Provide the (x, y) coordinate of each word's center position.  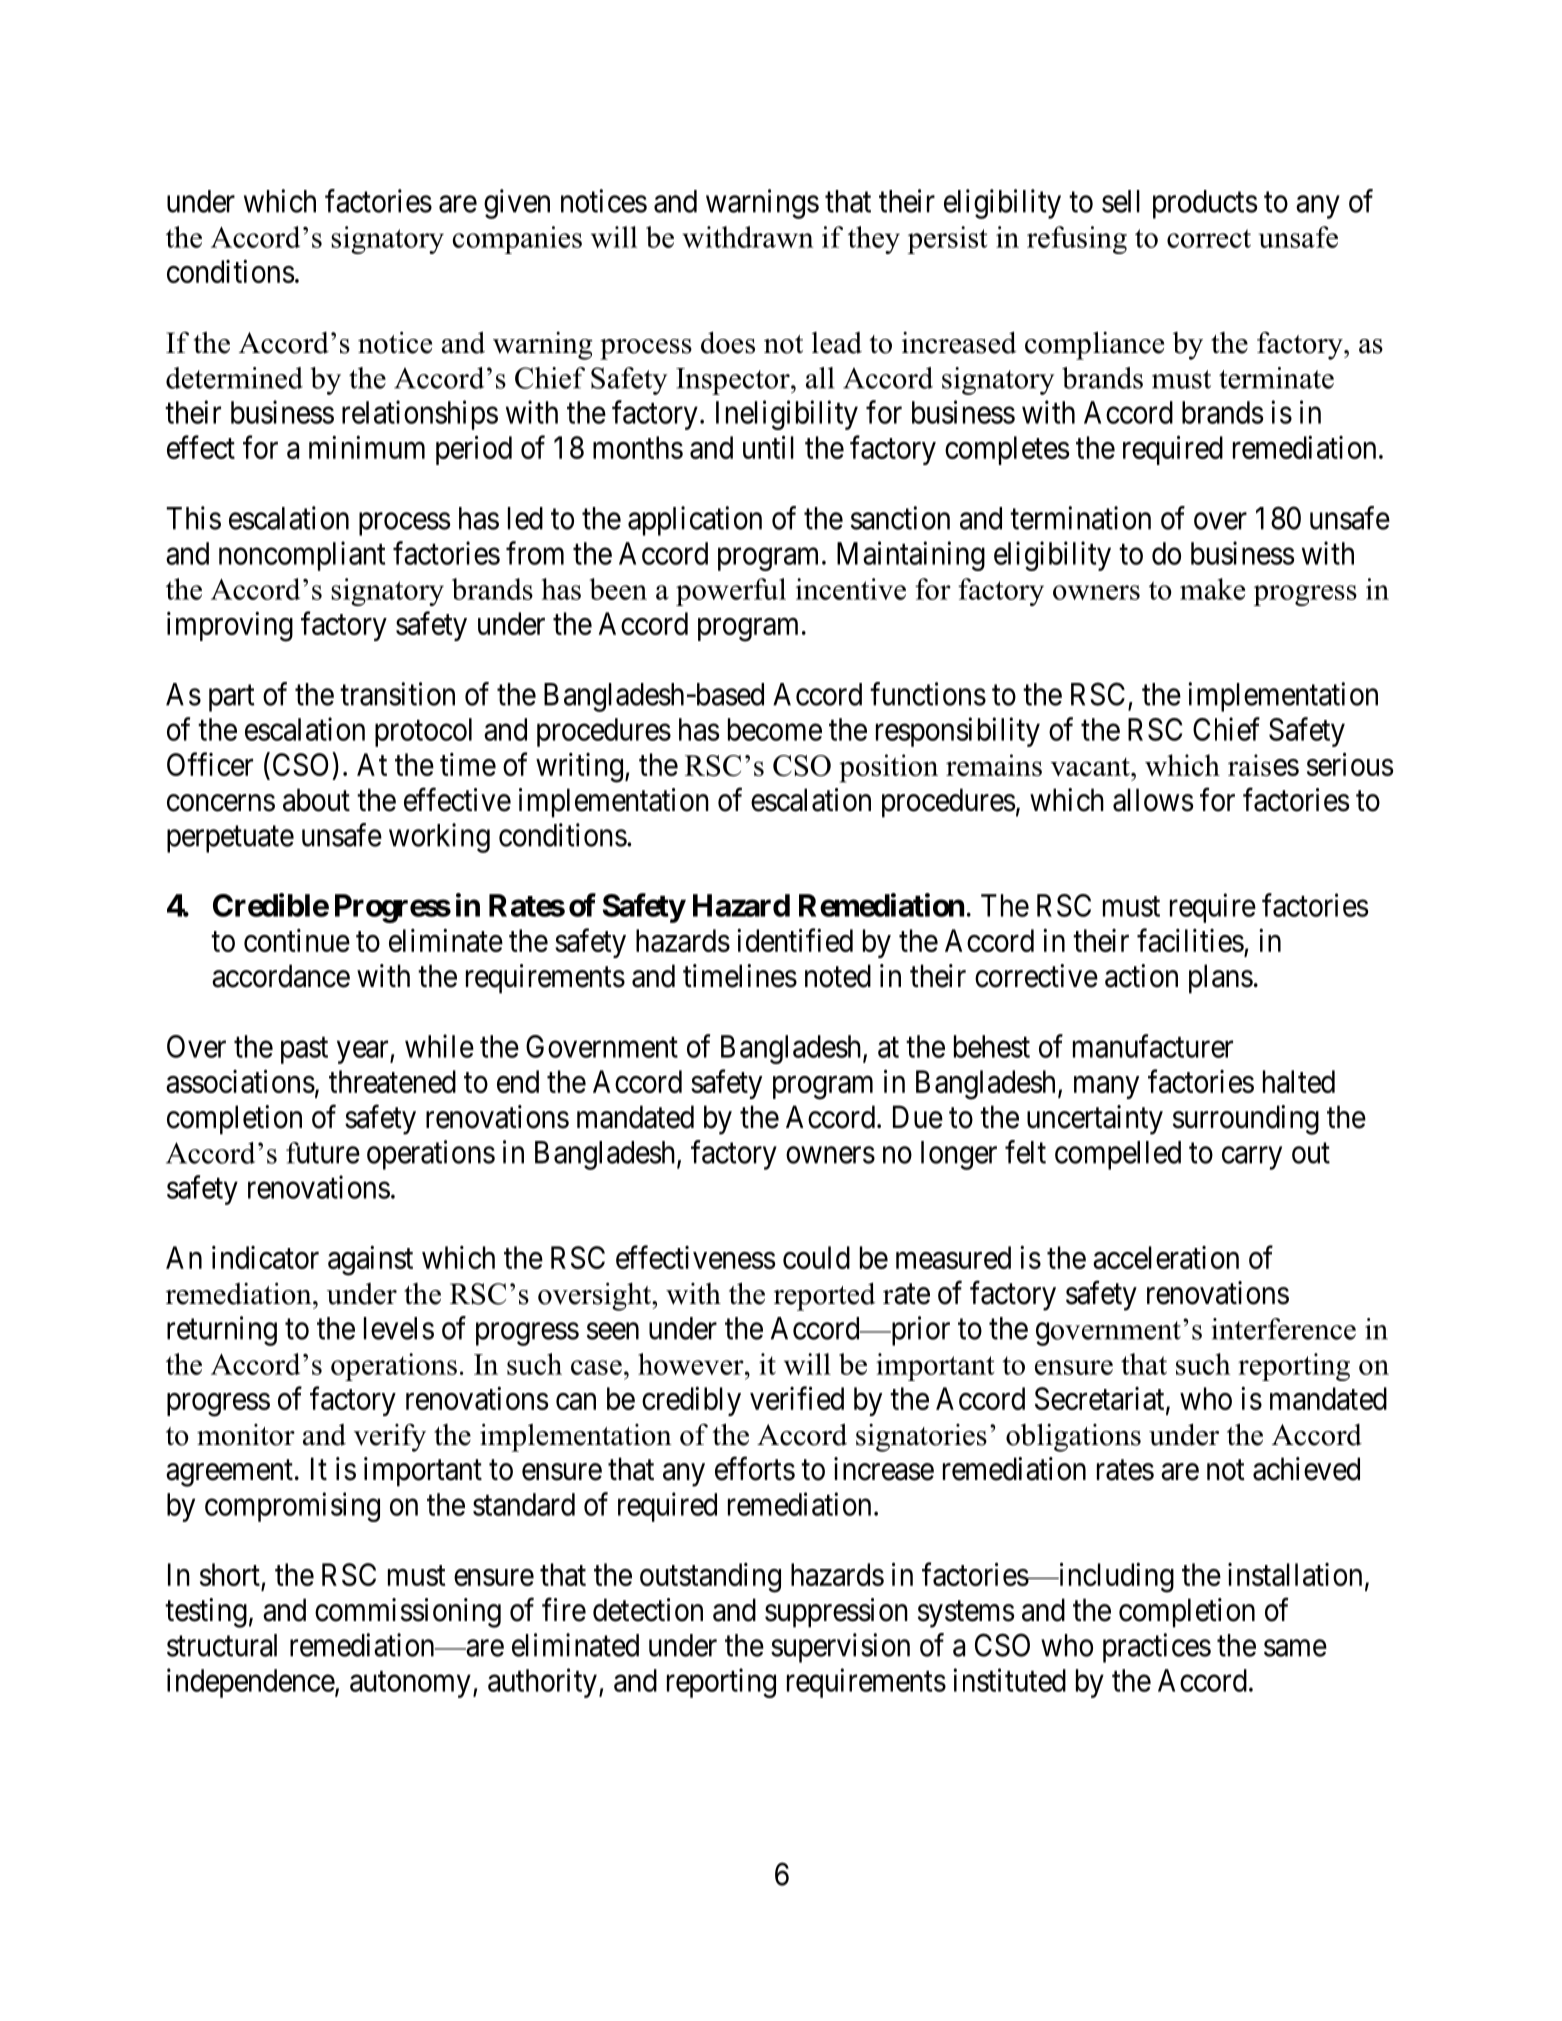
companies (517, 240)
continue (297, 940)
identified (795, 940)
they (874, 240)
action (1141, 976)
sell (1121, 201)
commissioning (408, 1613)
